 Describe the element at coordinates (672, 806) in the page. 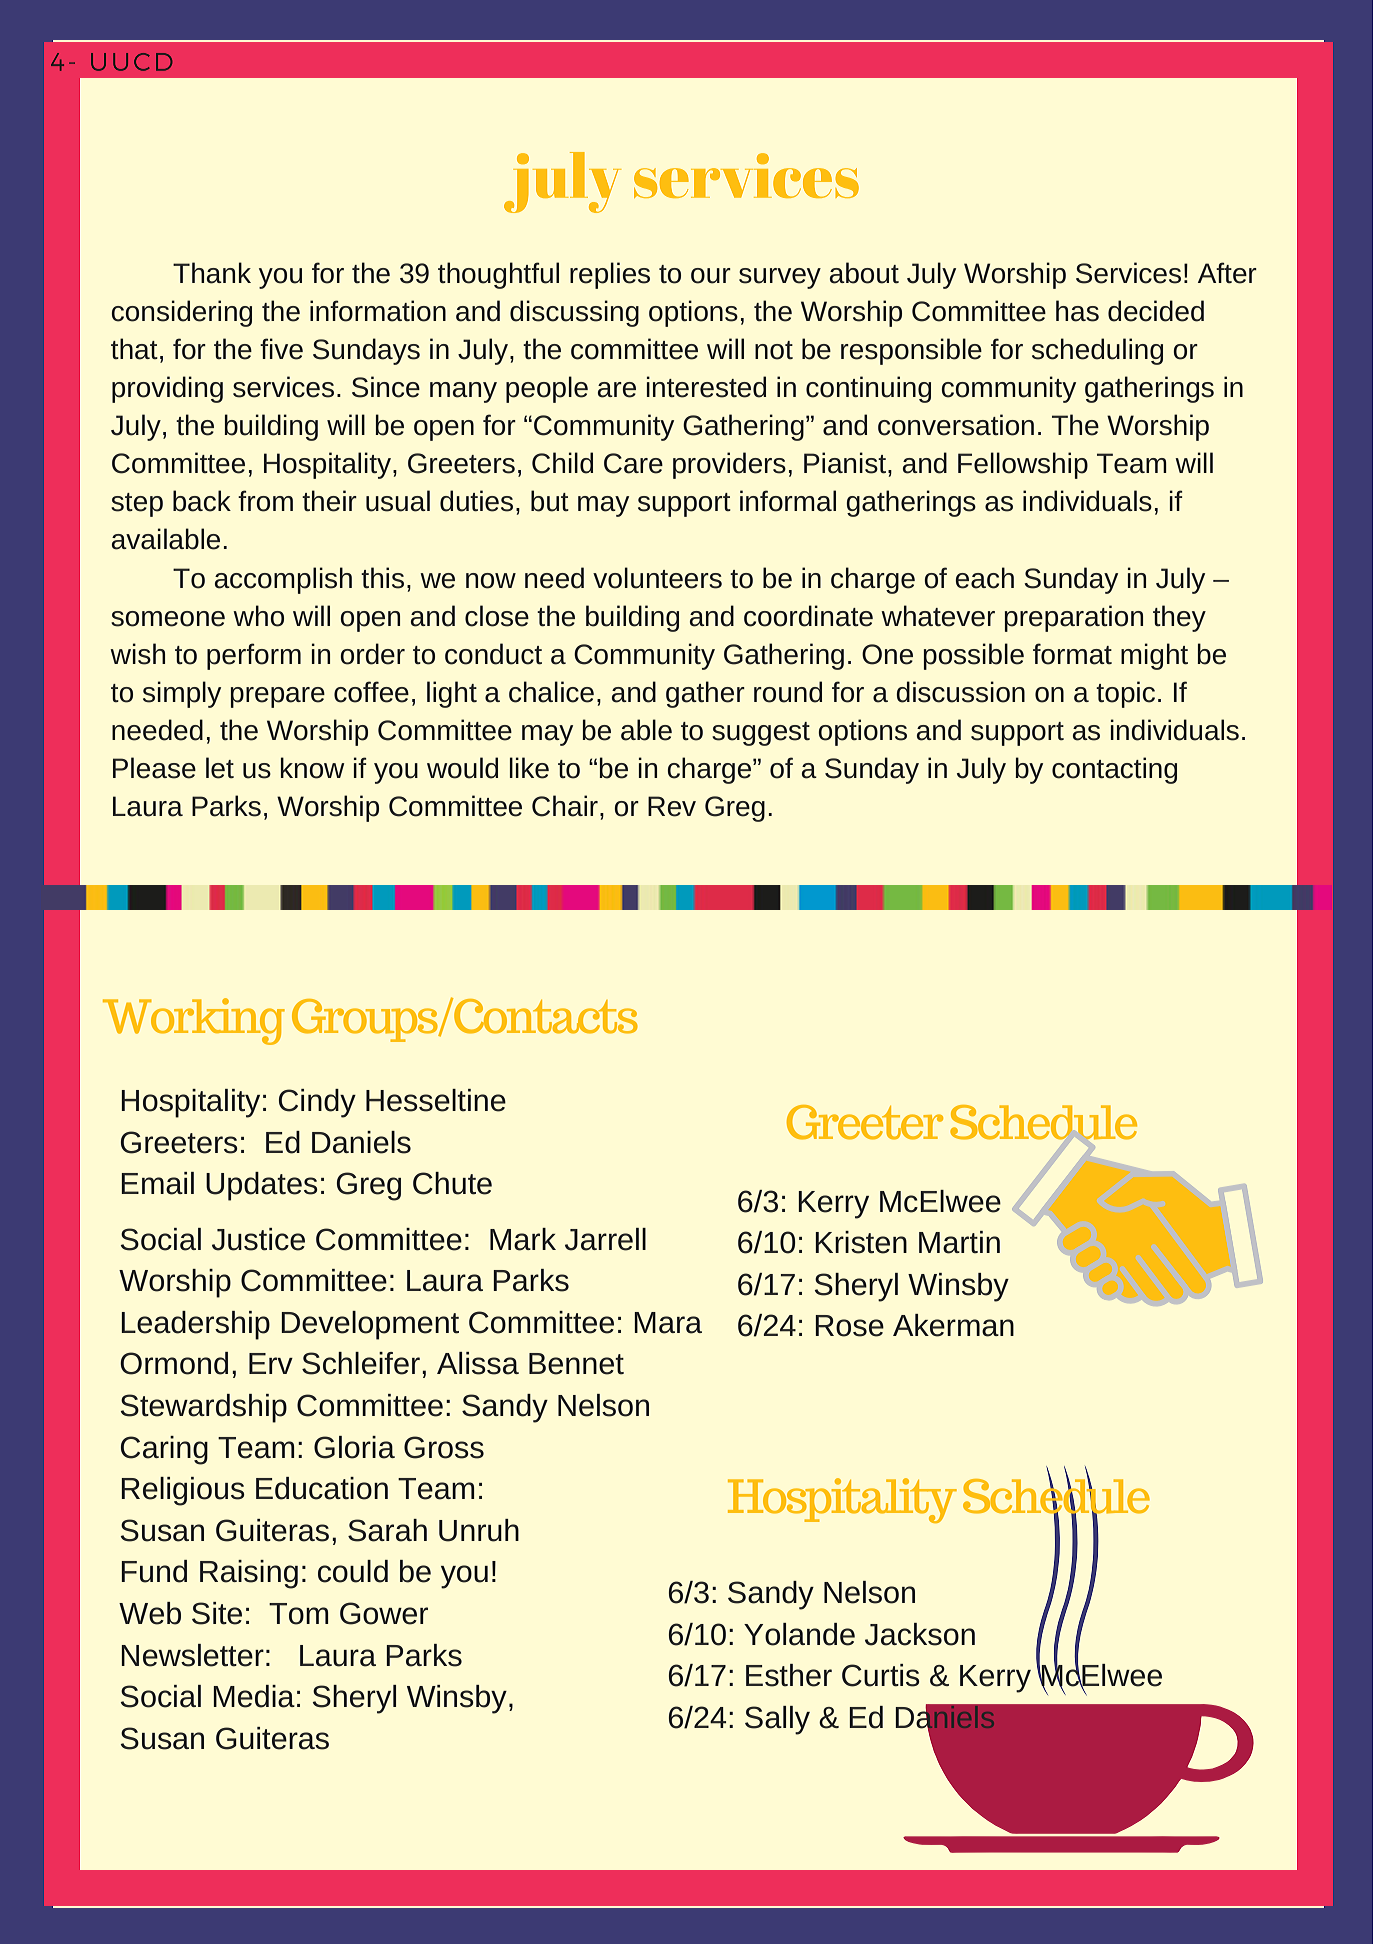

I see `Rev` at that location.
